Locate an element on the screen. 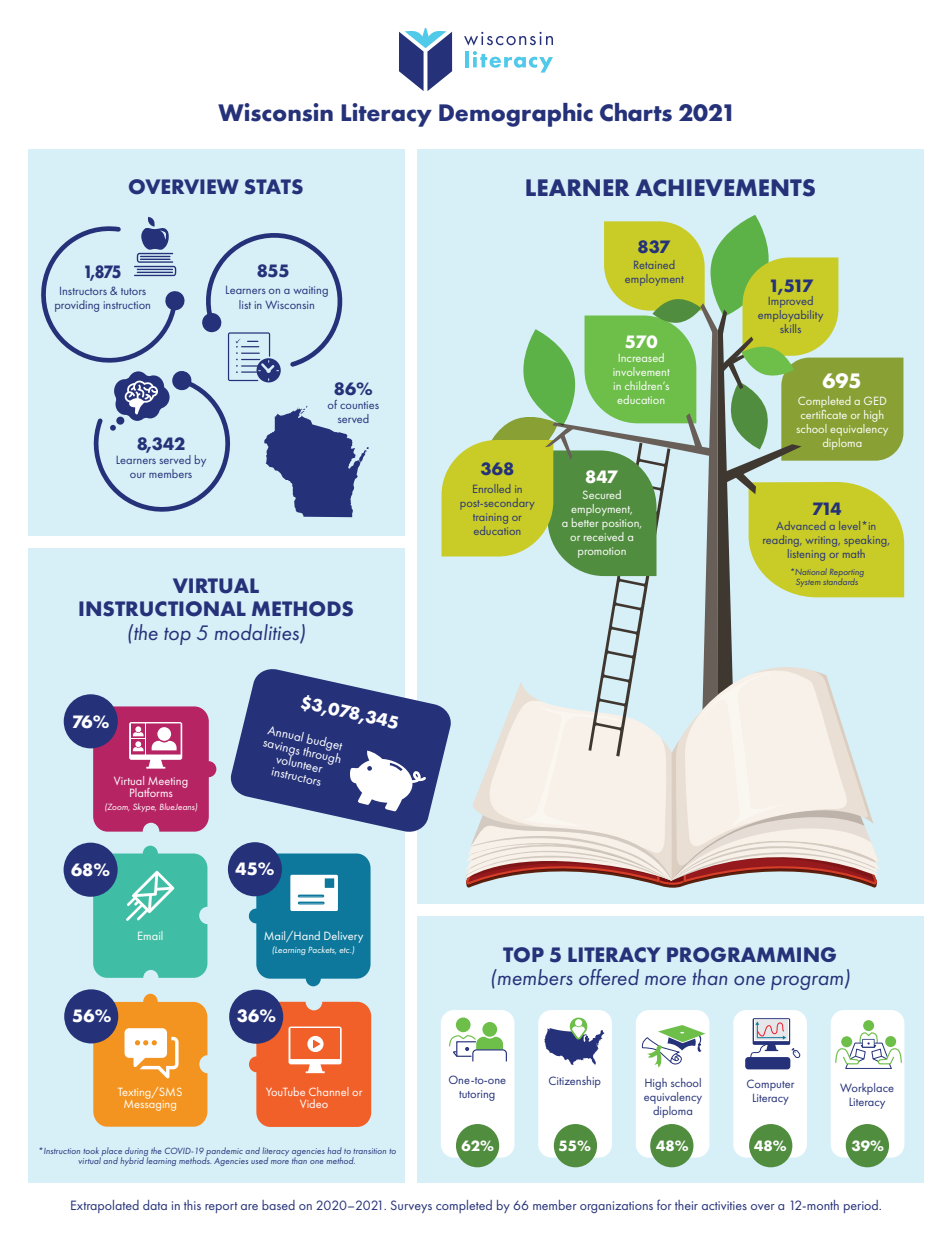  Demographic is located at coordinates (516, 115).
